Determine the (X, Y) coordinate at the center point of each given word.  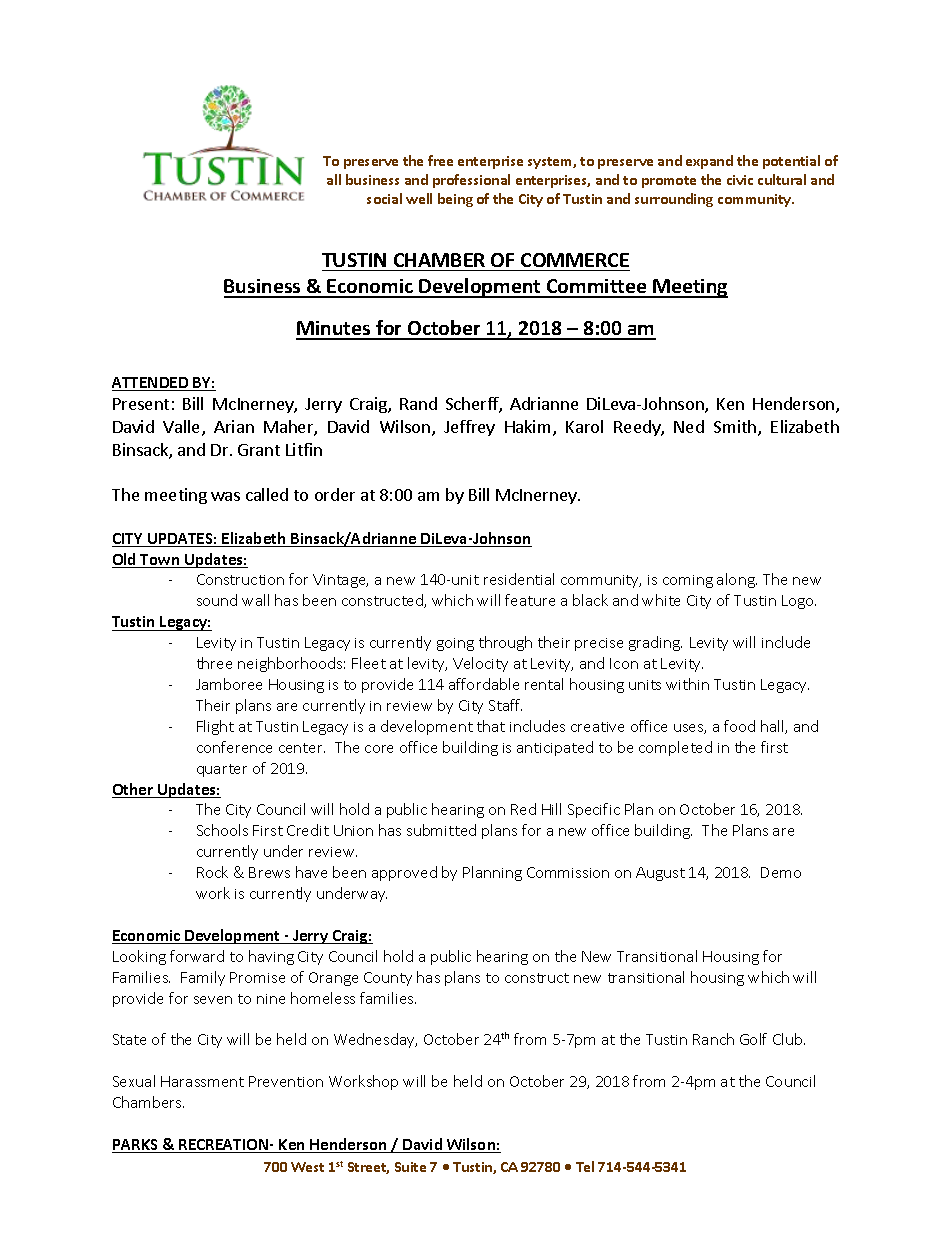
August (660, 874)
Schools (222, 830)
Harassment (202, 1081)
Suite (410, 1167)
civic (740, 180)
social (384, 198)
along (737, 580)
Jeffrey (469, 428)
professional (471, 181)
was (225, 496)
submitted (441, 830)
